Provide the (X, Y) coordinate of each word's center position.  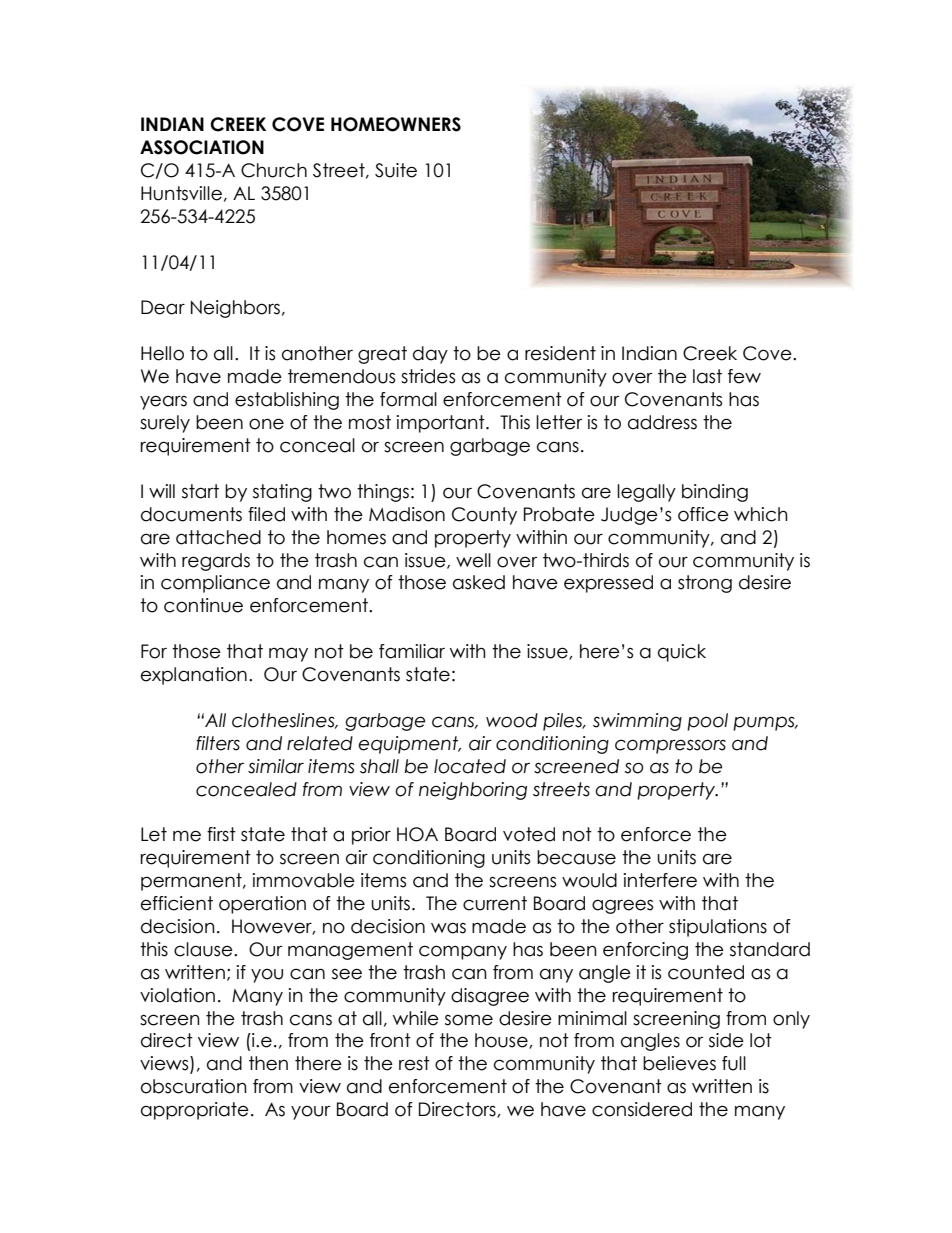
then (268, 1063)
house (502, 1041)
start (200, 491)
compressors (670, 746)
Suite (396, 170)
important (442, 424)
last (707, 376)
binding (715, 493)
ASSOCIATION (202, 147)
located (470, 766)
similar (276, 766)
